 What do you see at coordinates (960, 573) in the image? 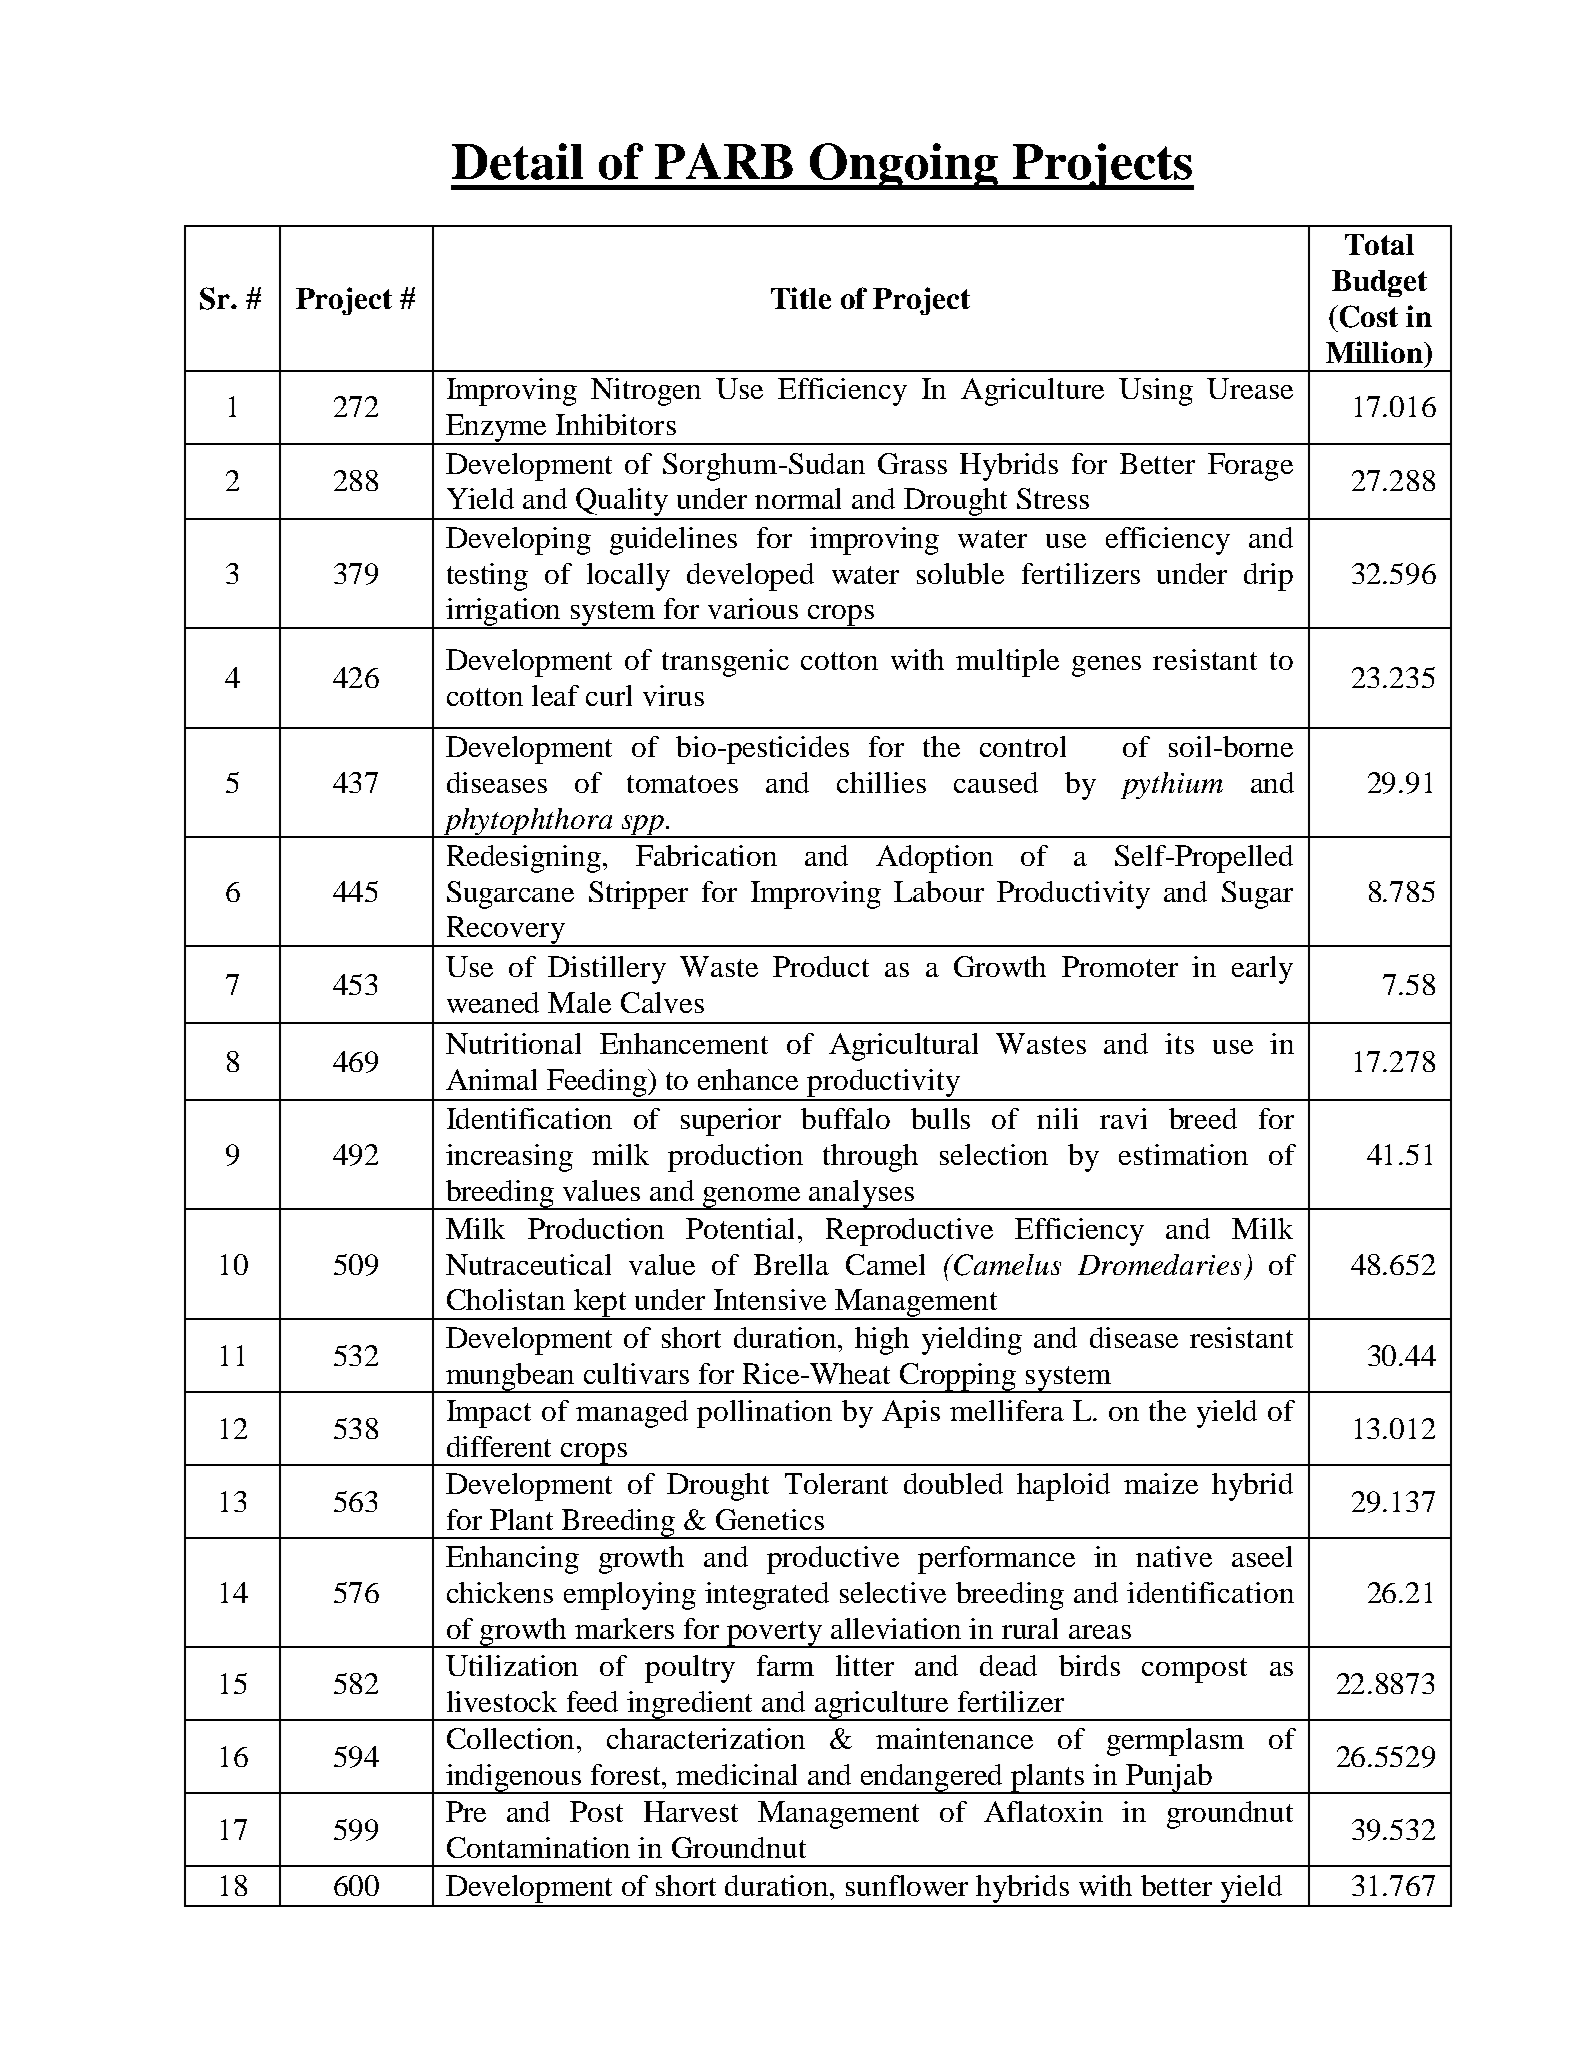
I see `soluble` at bounding box center [960, 573].
